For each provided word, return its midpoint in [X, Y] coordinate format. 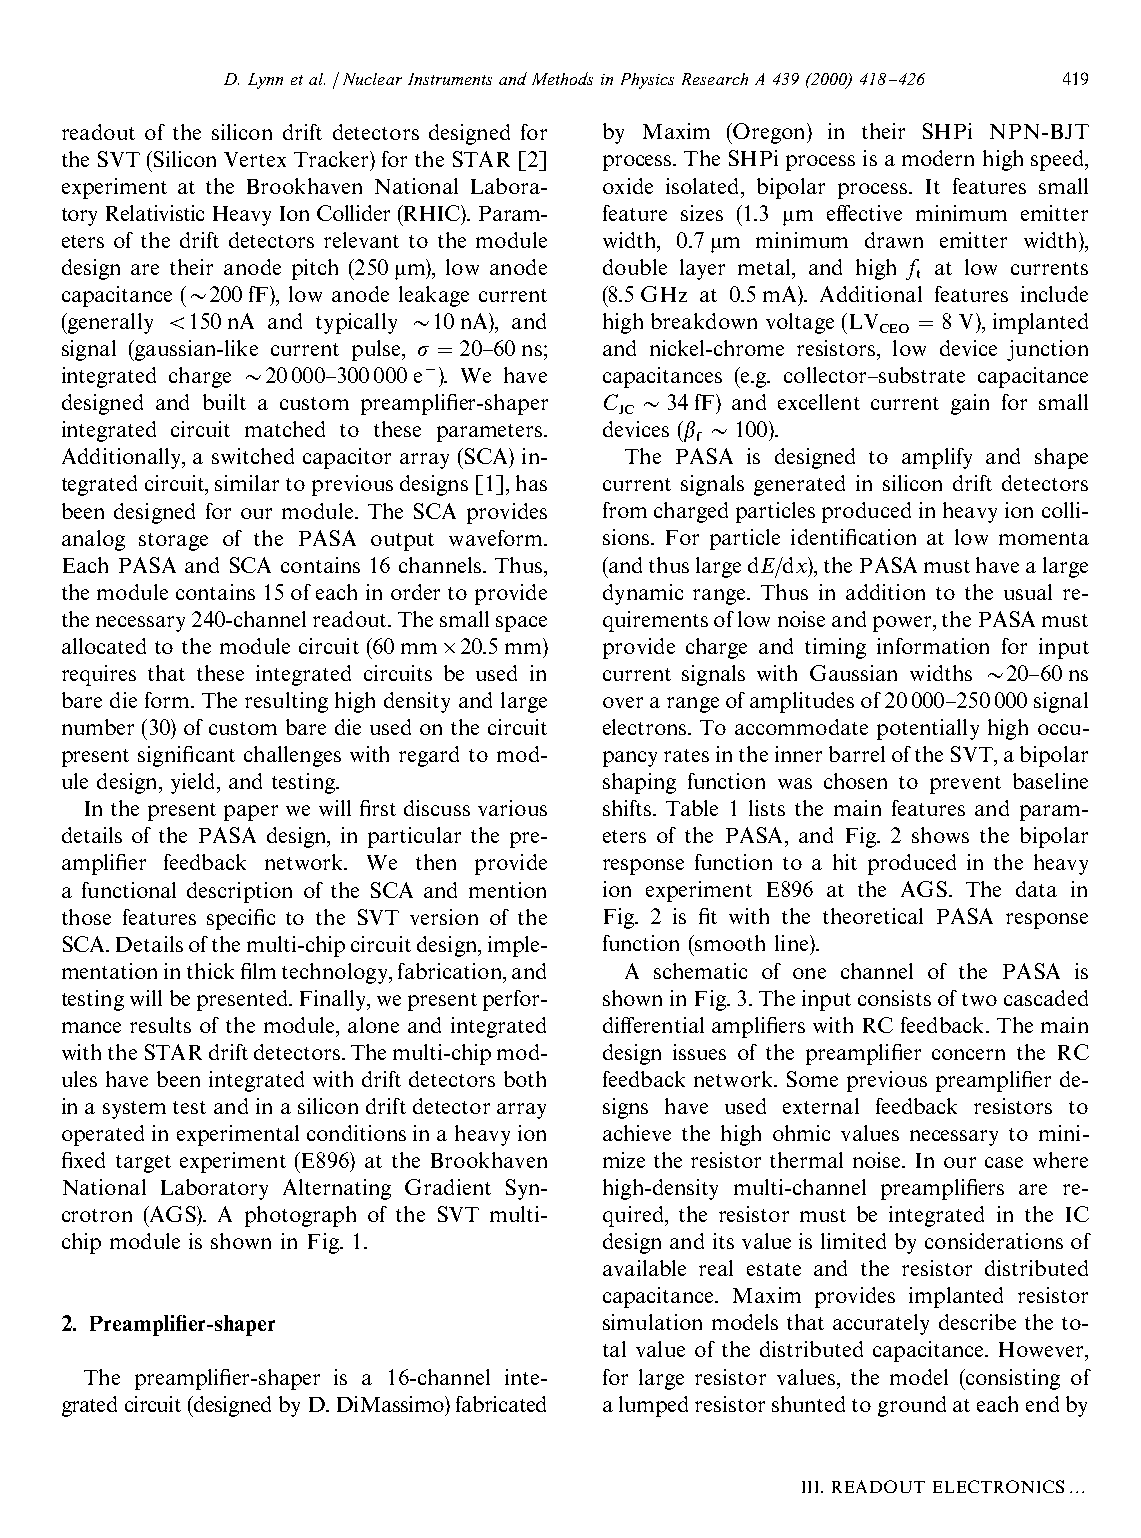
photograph [300, 1216]
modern [938, 158]
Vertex [255, 159]
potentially [928, 729]
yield [194, 783]
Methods [562, 78]
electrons [646, 727]
